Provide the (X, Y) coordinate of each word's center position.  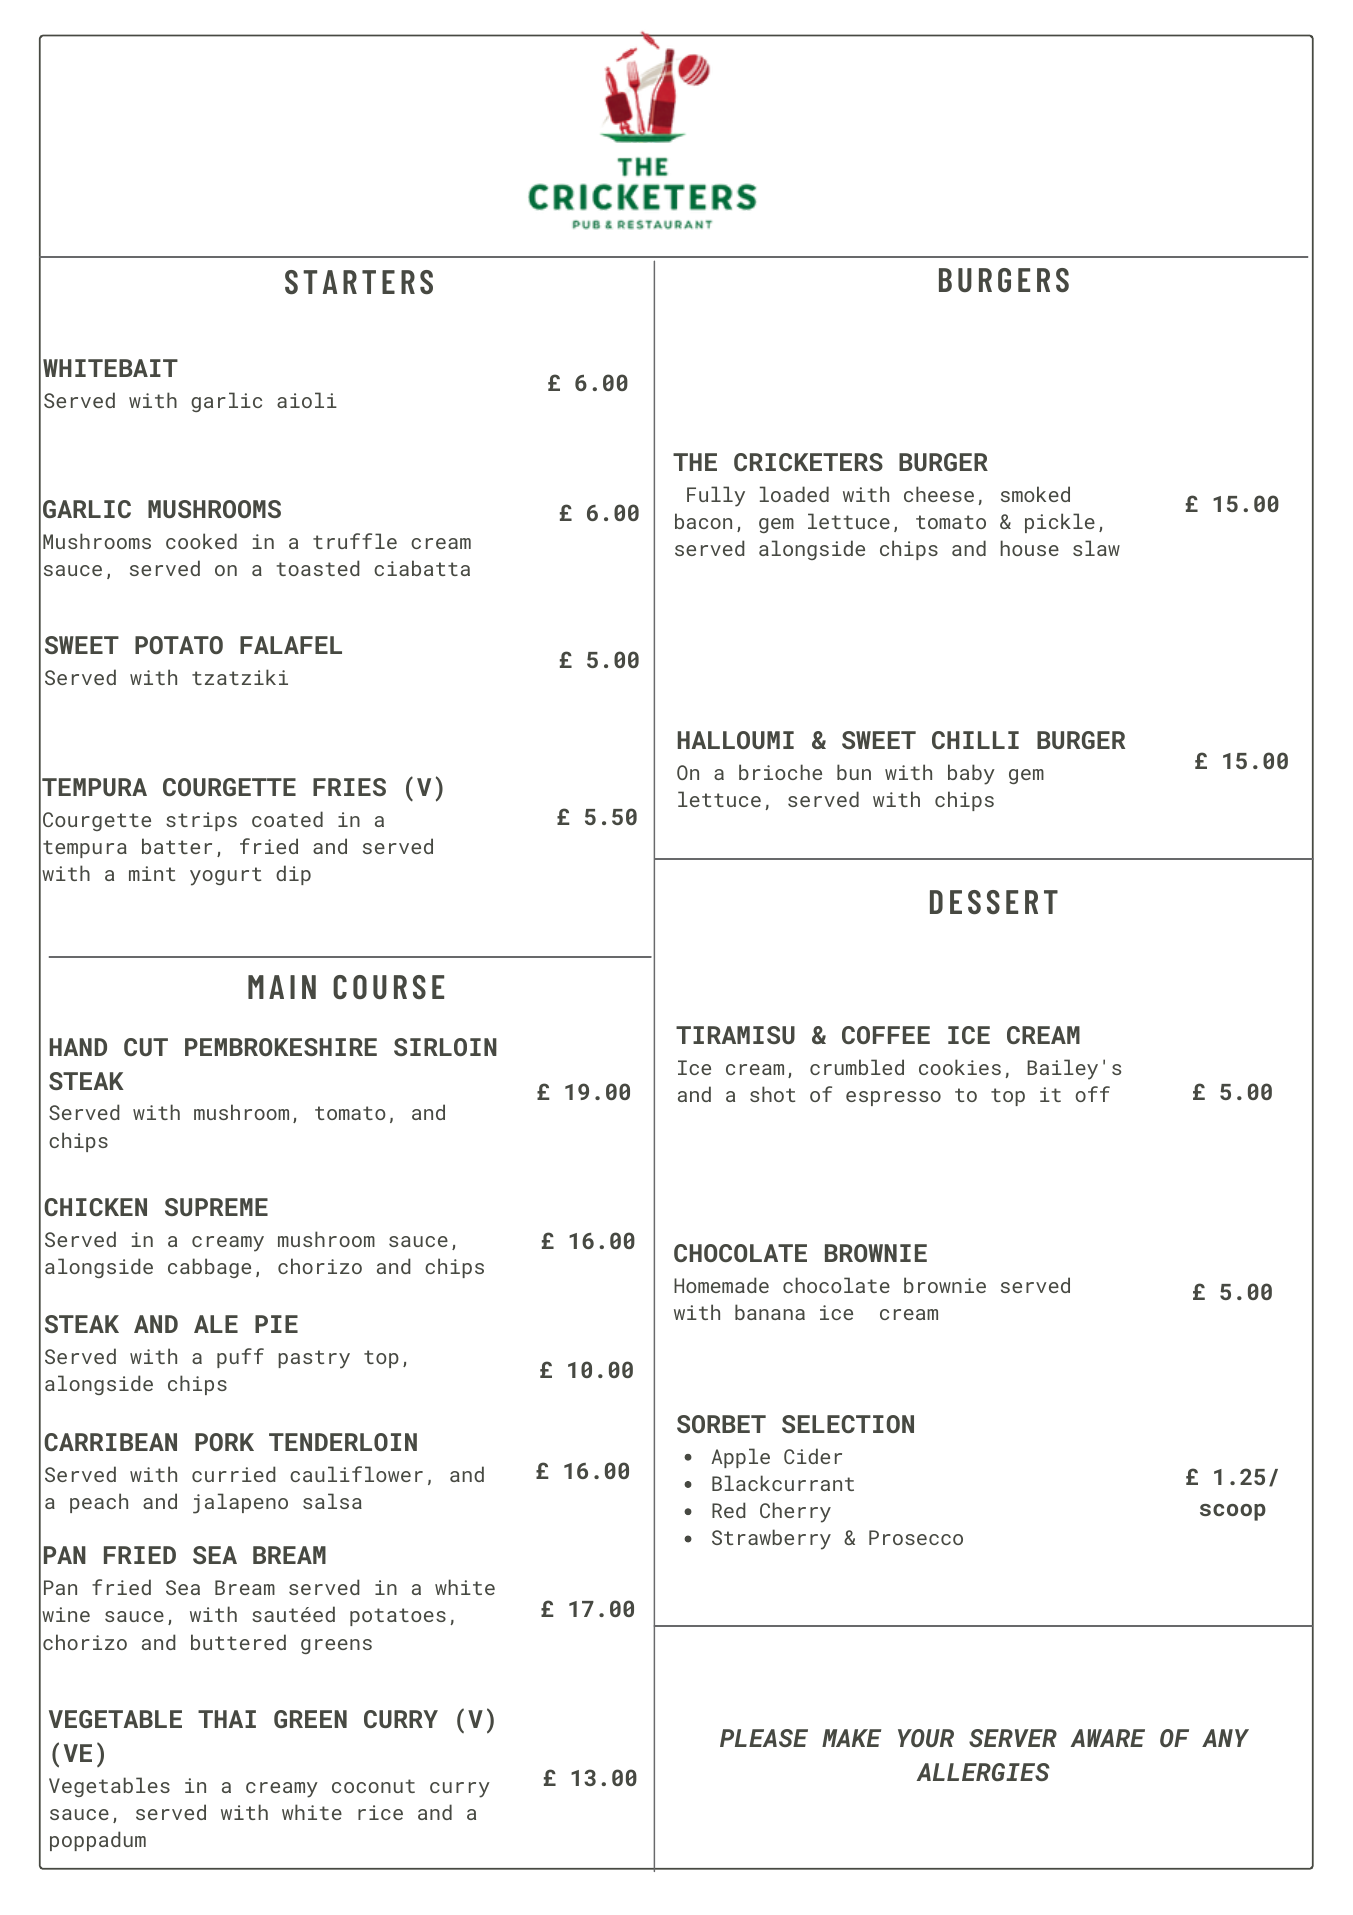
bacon (703, 521)
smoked (1035, 494)
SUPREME (216, 1207)
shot (772, 1094)
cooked (201, 541)
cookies (960, 1067)
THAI (227, 1719)
